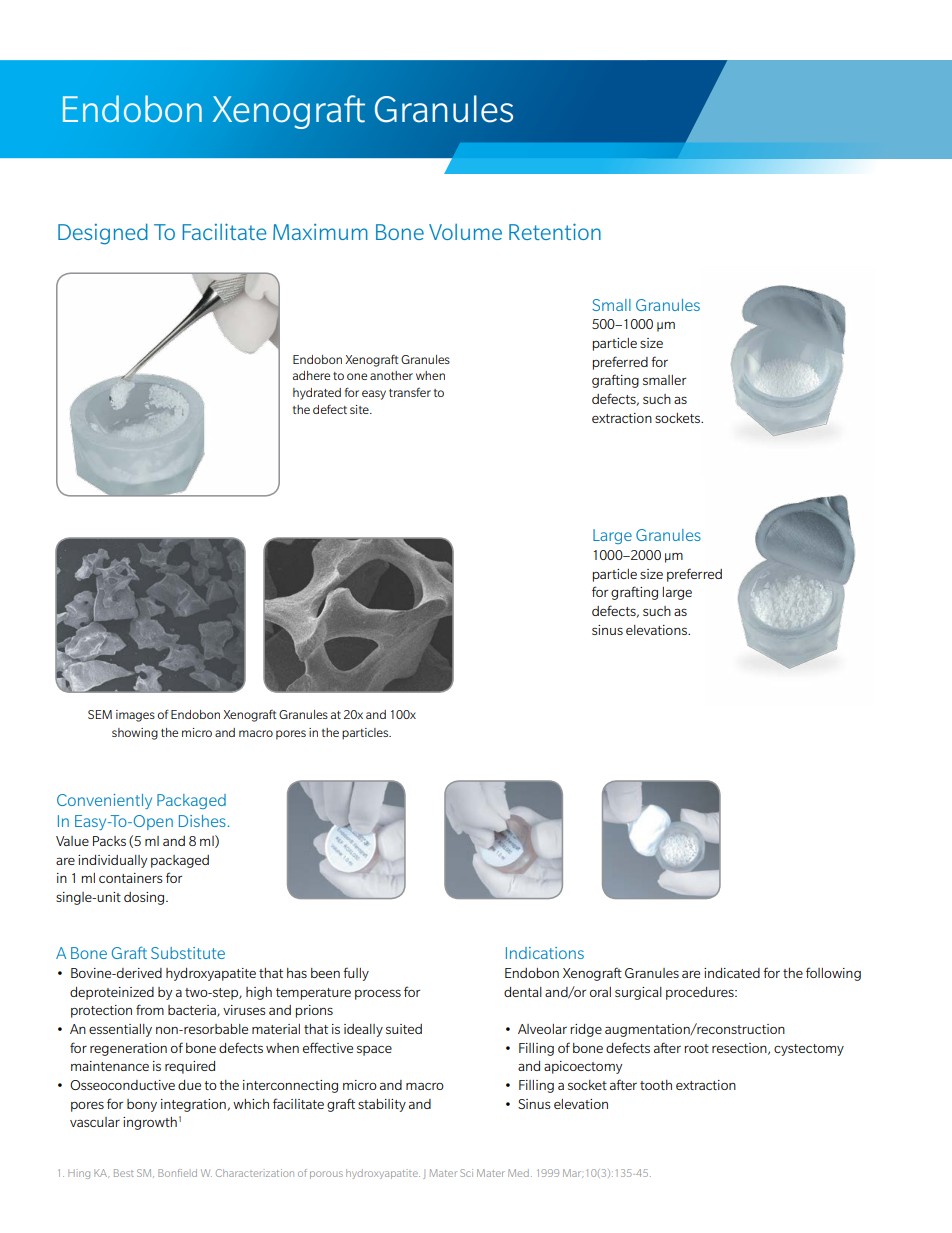 This screenshot has width=952, height=1233. I want to click on Designed, so click(103, 234).
